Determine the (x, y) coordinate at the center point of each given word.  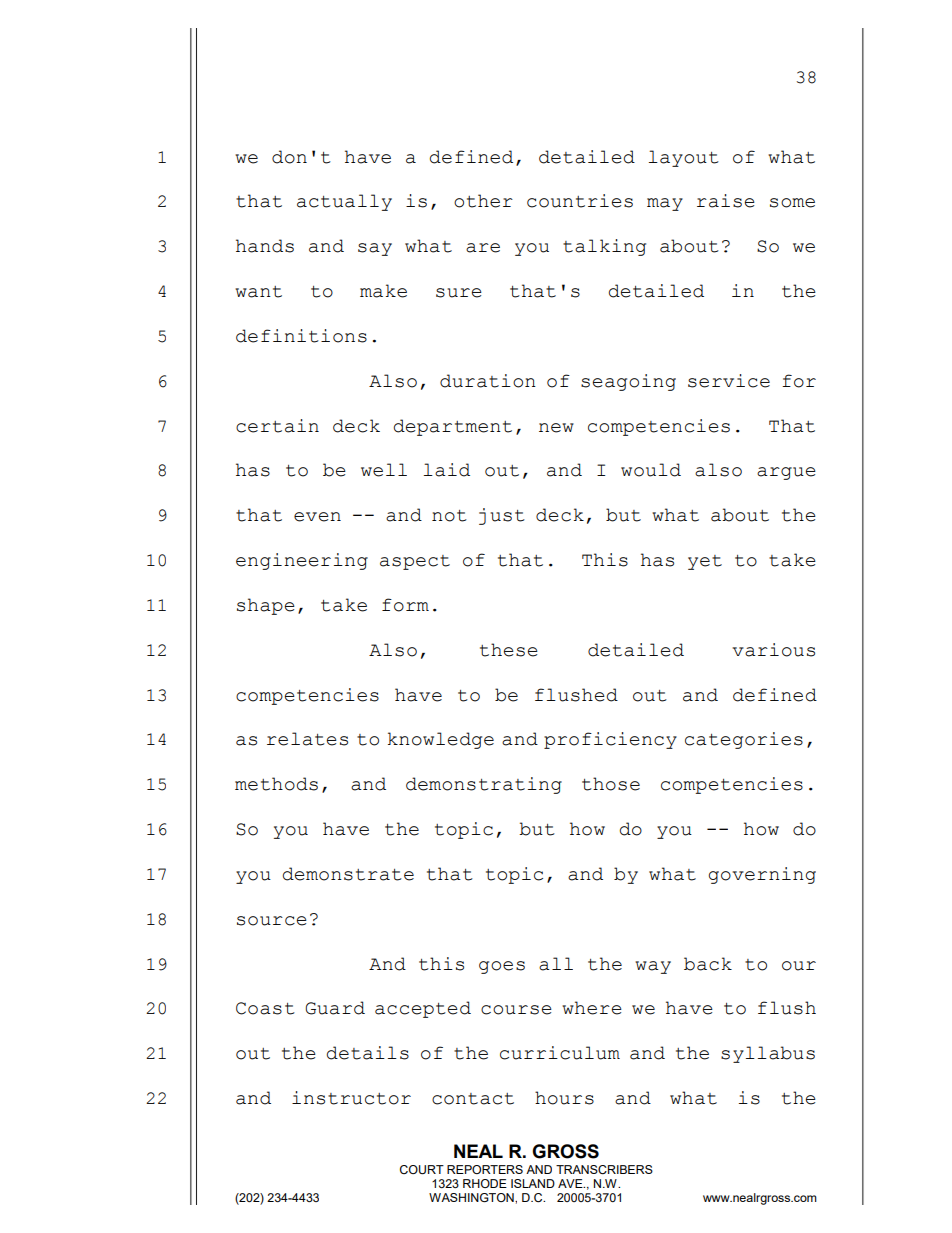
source (272, 921)
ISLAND (533, 1183)
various (773, 650)
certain (277, 426)
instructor (351, 1098)
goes (502, 967)
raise (726, 201)
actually (344, 202)
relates (307, 739)
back (708, 964)
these (509, 650)
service (729, 381)
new (556, 428)
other (483, 201)
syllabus (768, 1054)
